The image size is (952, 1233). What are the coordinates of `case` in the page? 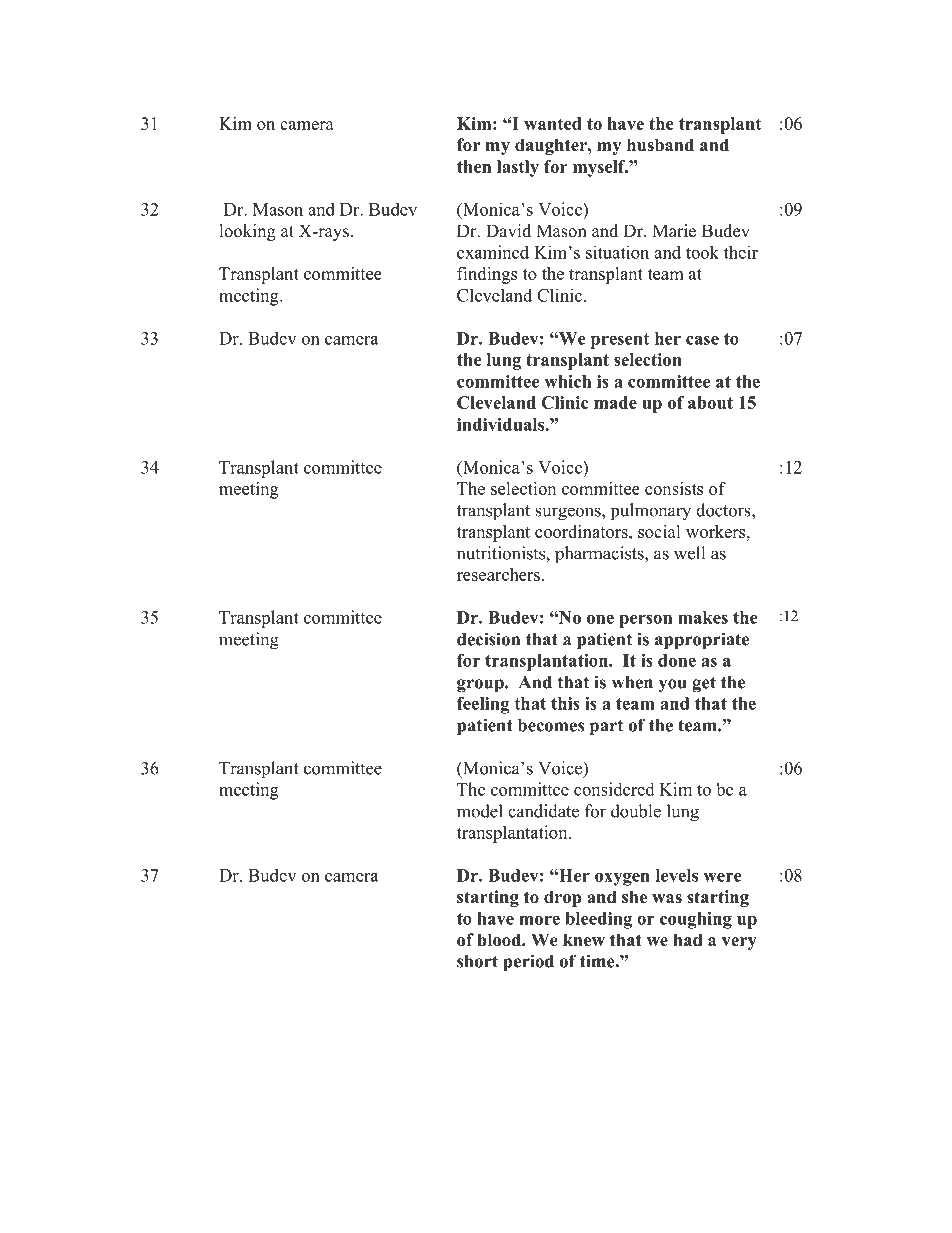 It's located at (702, 340).
